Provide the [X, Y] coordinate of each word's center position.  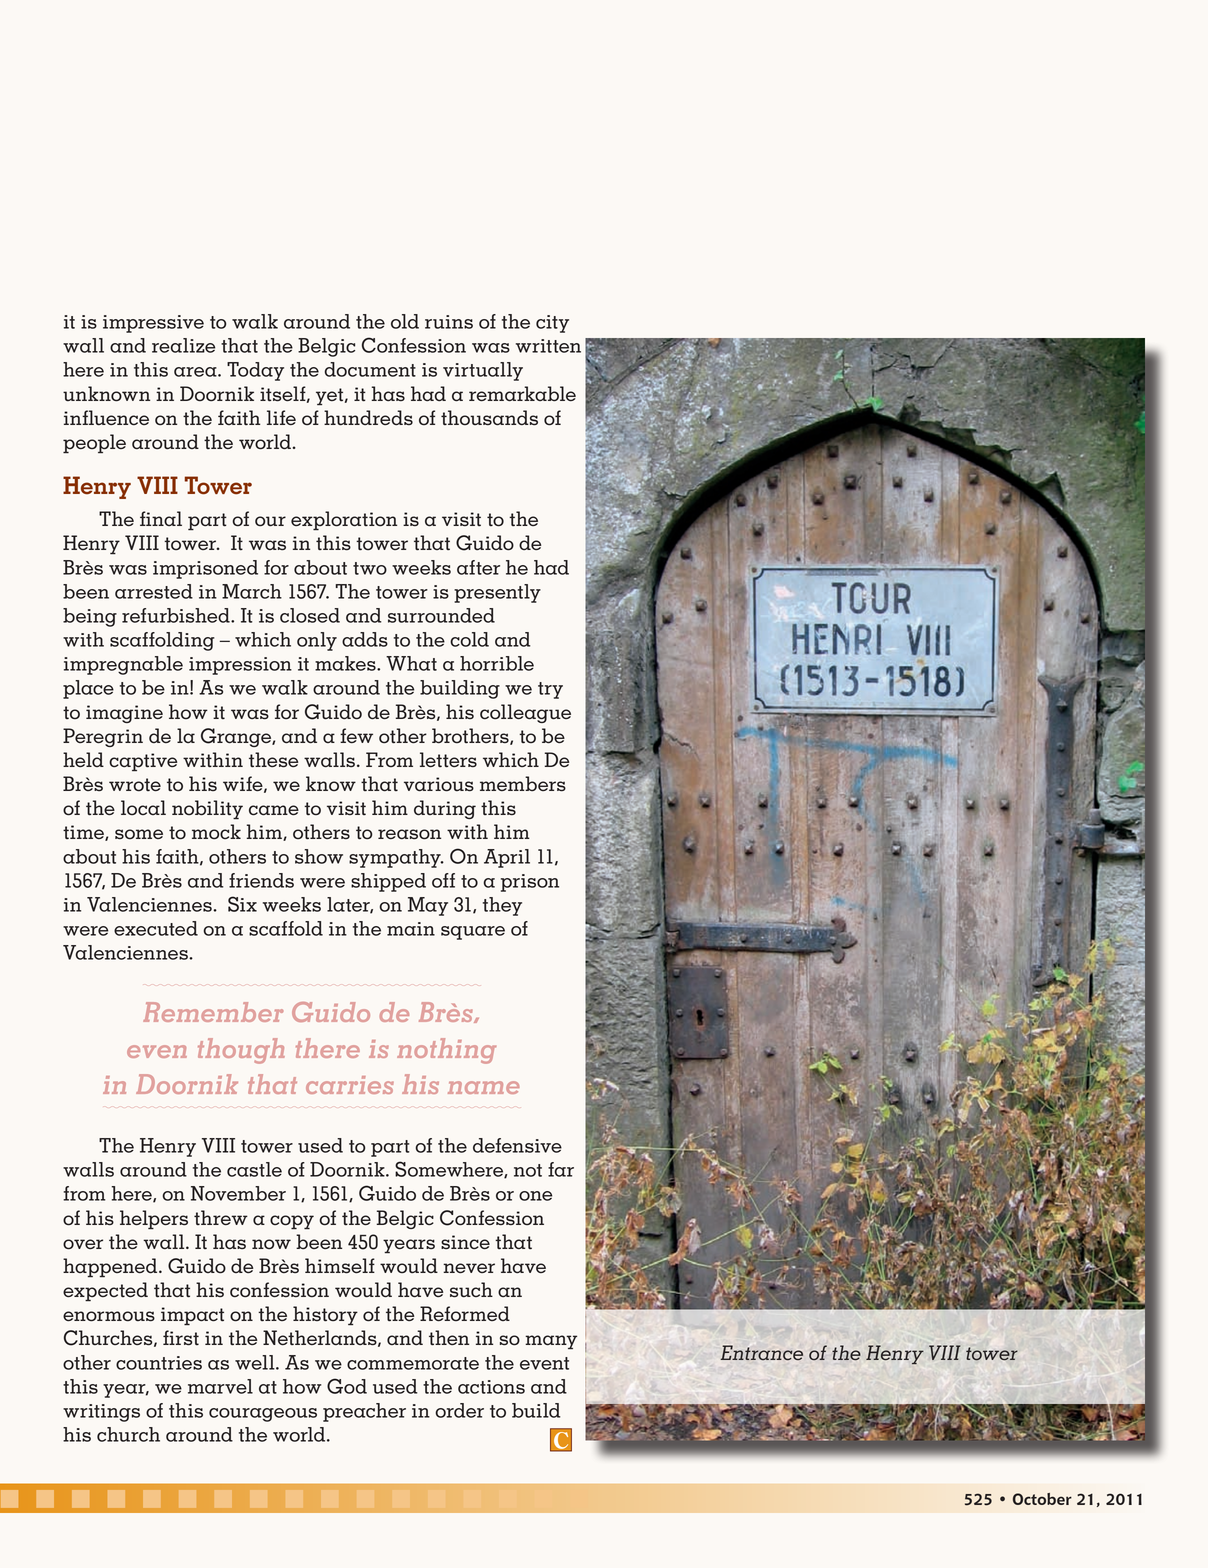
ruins [449, 322]
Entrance [762, 1352]
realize [183, 345]
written [548, 346]
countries [159, 1363]
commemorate [413, 1363]
